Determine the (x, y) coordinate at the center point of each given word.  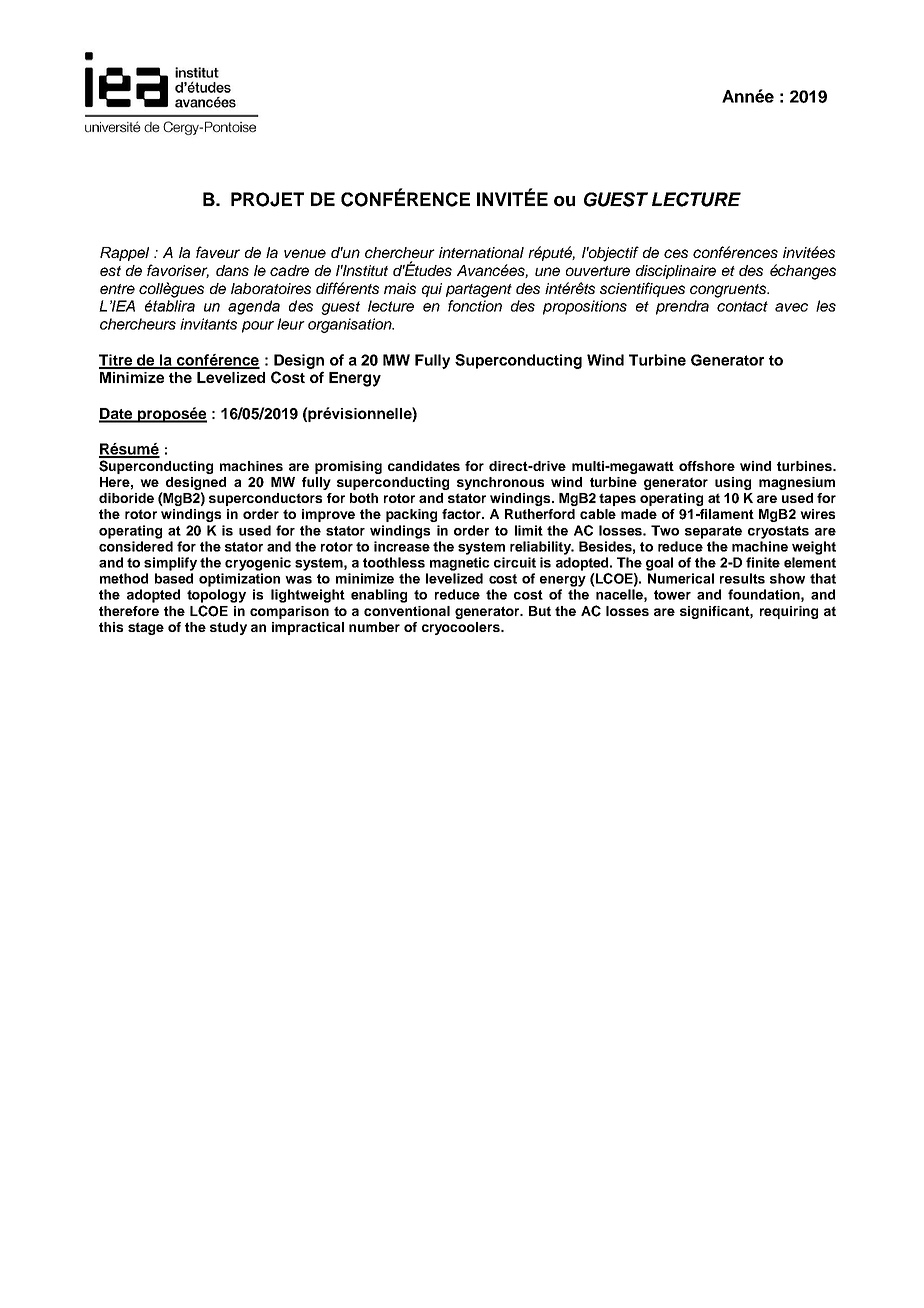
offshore (707, 466)
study (228, 628)
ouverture (598, 271)
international (481, 252)
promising (348, 467)
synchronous (500, 483)
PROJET (267, 199)
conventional (407, 611)
